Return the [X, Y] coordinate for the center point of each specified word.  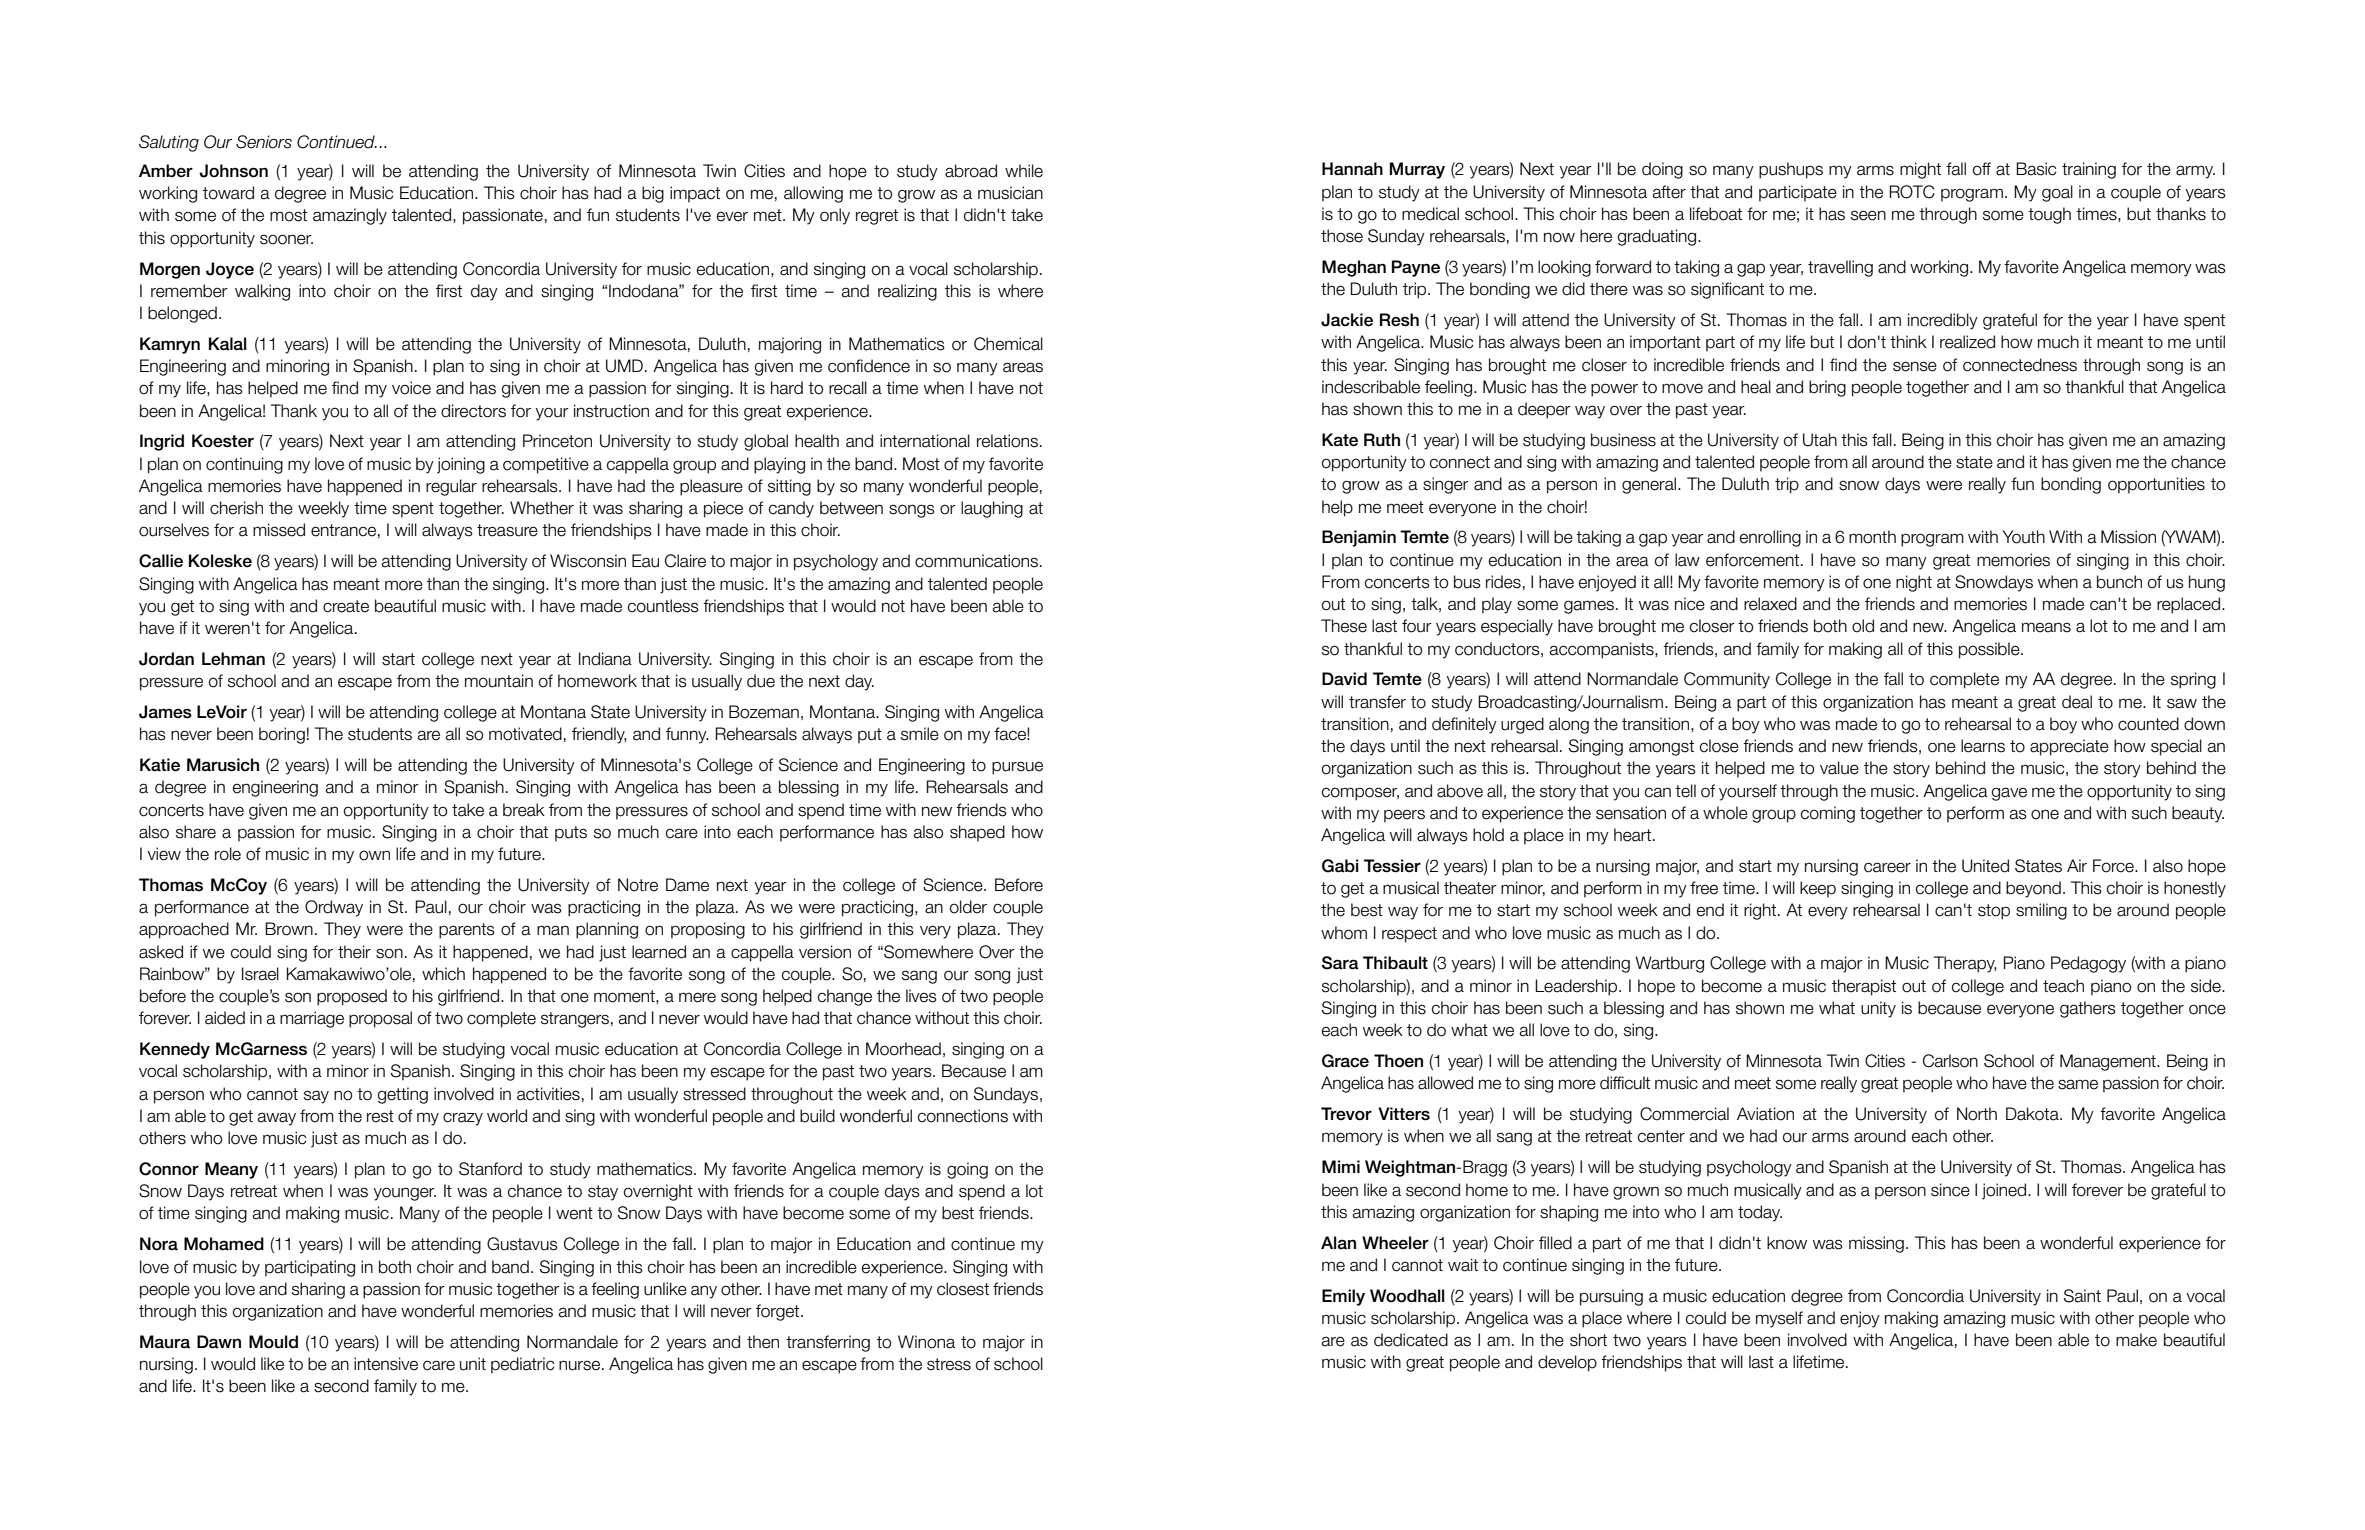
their [354, 952]
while [1024, 171]
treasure [507, 530]
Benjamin [1359, 538]
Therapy [1965, 964]
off [1982, 169]
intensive [386, 1364]
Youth [2024, 537]
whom [1344, 933]
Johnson [233, 171]
